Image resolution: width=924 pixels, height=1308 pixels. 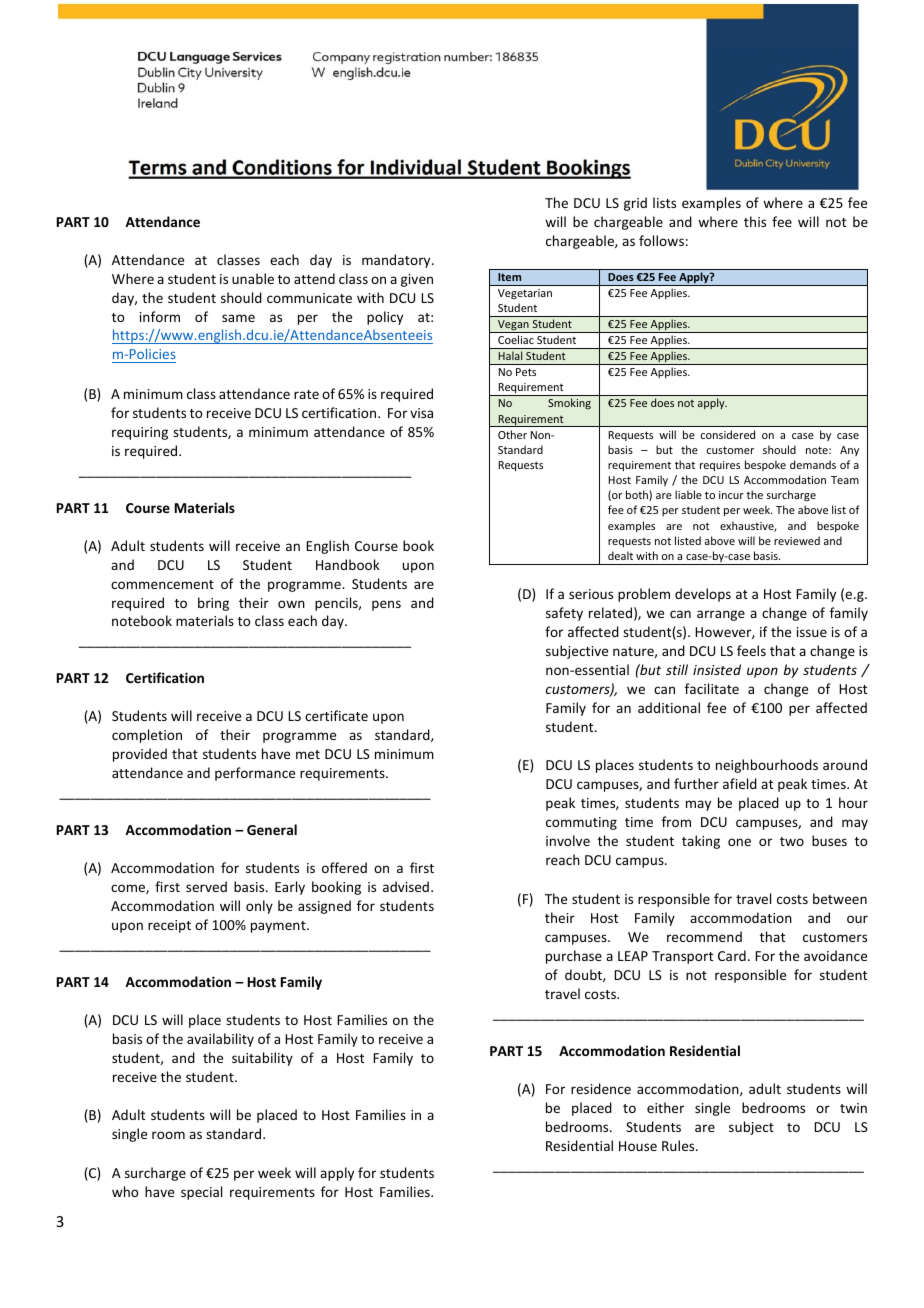 What do you see at coordinates (253, 278) in the screenshot?
I see `unable` at bounding box center [253, 278].
